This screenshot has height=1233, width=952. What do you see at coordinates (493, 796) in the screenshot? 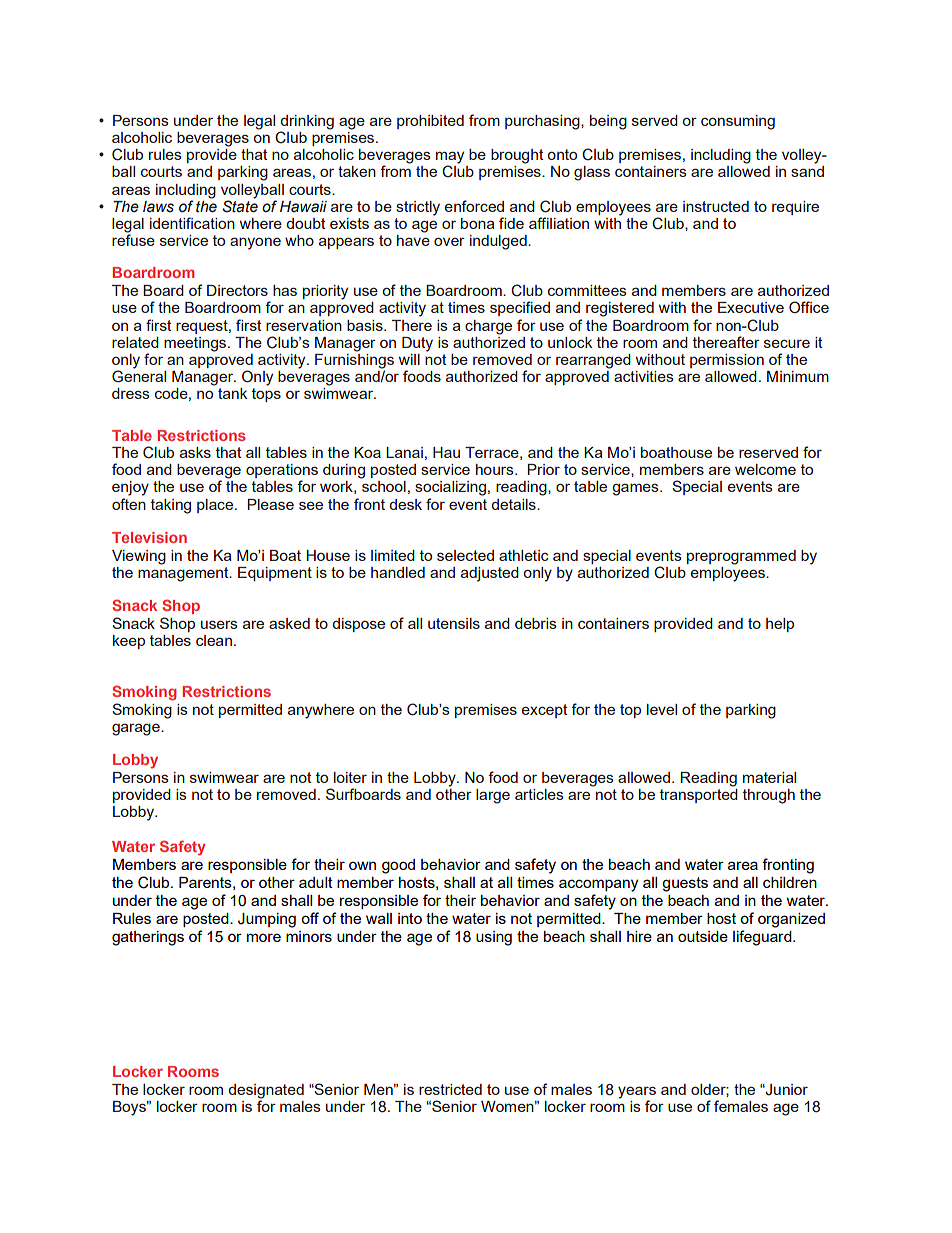
I see `large` at bounding box center [493, 796].
